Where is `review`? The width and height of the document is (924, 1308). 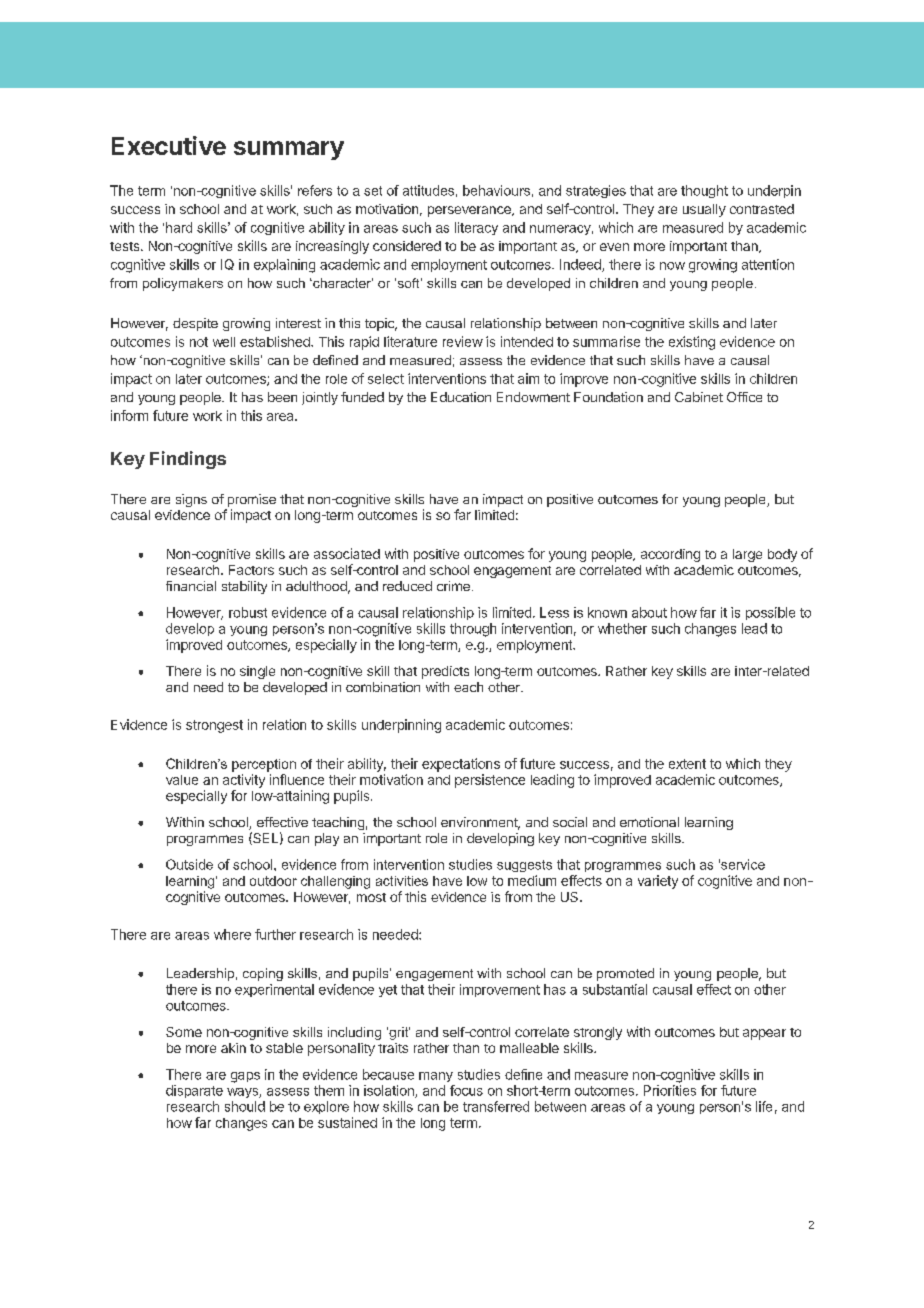 review is located at coordinates (463, 341).
